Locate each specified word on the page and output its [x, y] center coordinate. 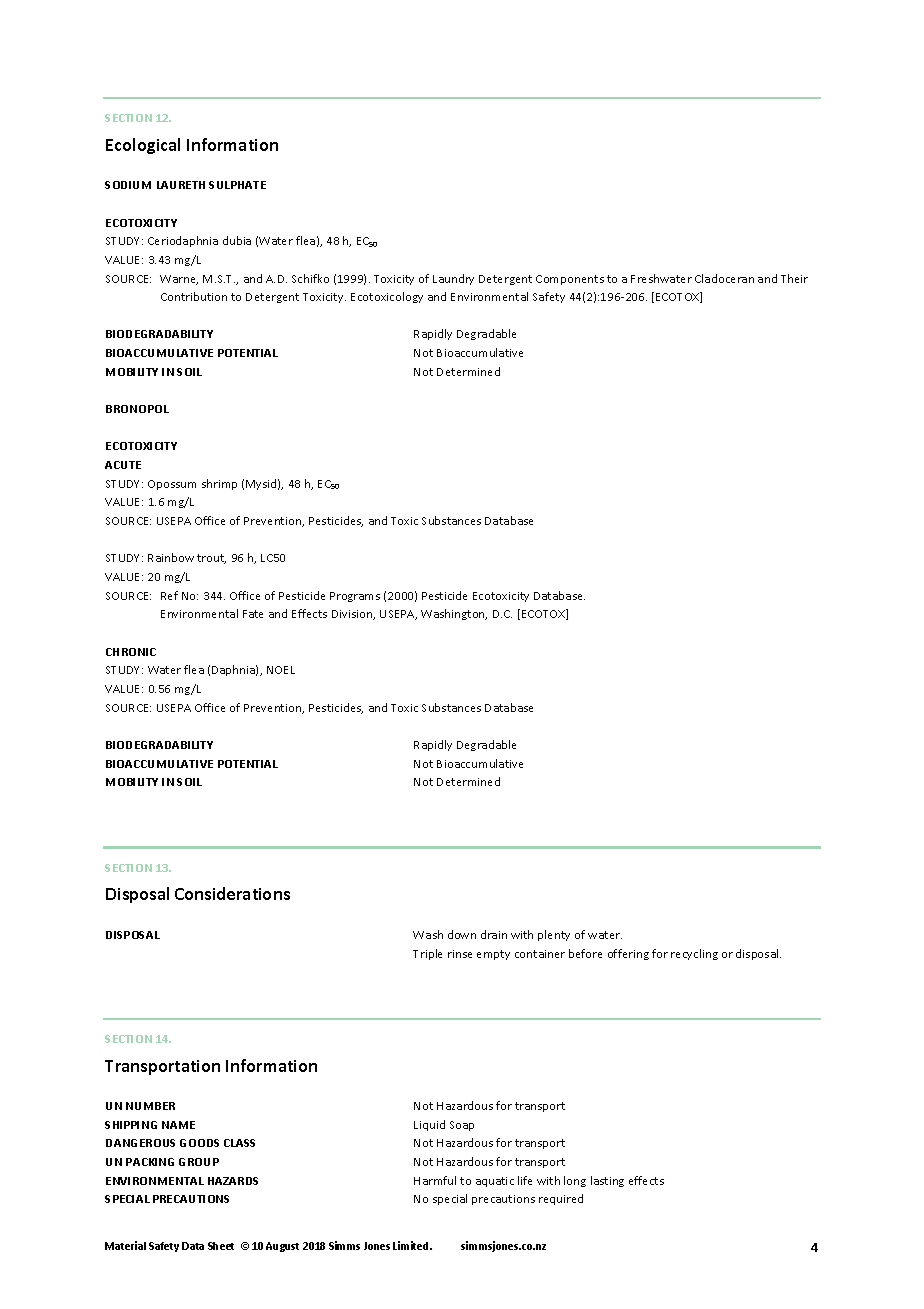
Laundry [453, 279]
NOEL [281, 670]
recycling [694, 954]
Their [794, 278]
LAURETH [181, 185]
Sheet [221, 1246]
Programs [355, 597]
